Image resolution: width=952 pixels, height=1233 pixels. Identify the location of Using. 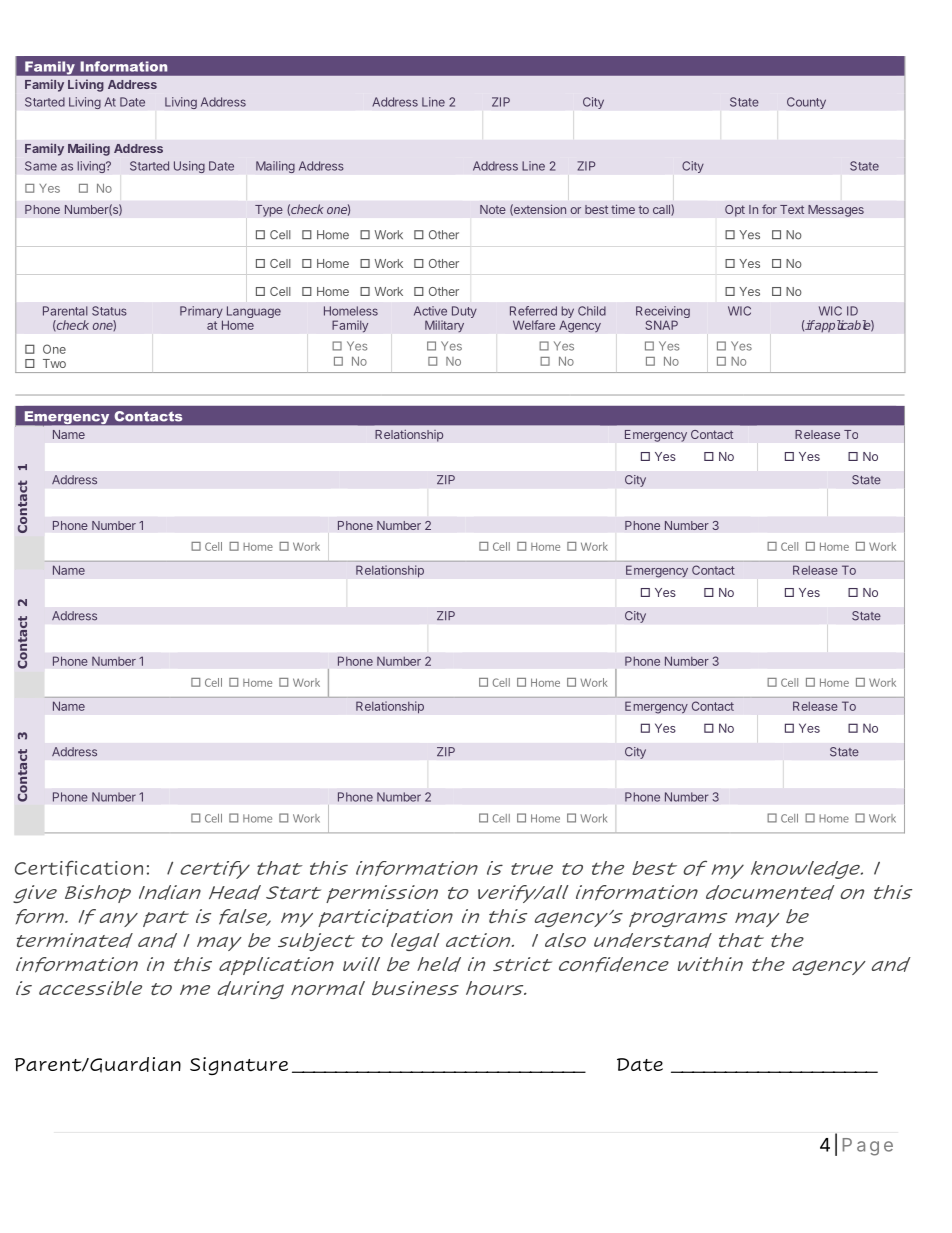
(189, 167).
